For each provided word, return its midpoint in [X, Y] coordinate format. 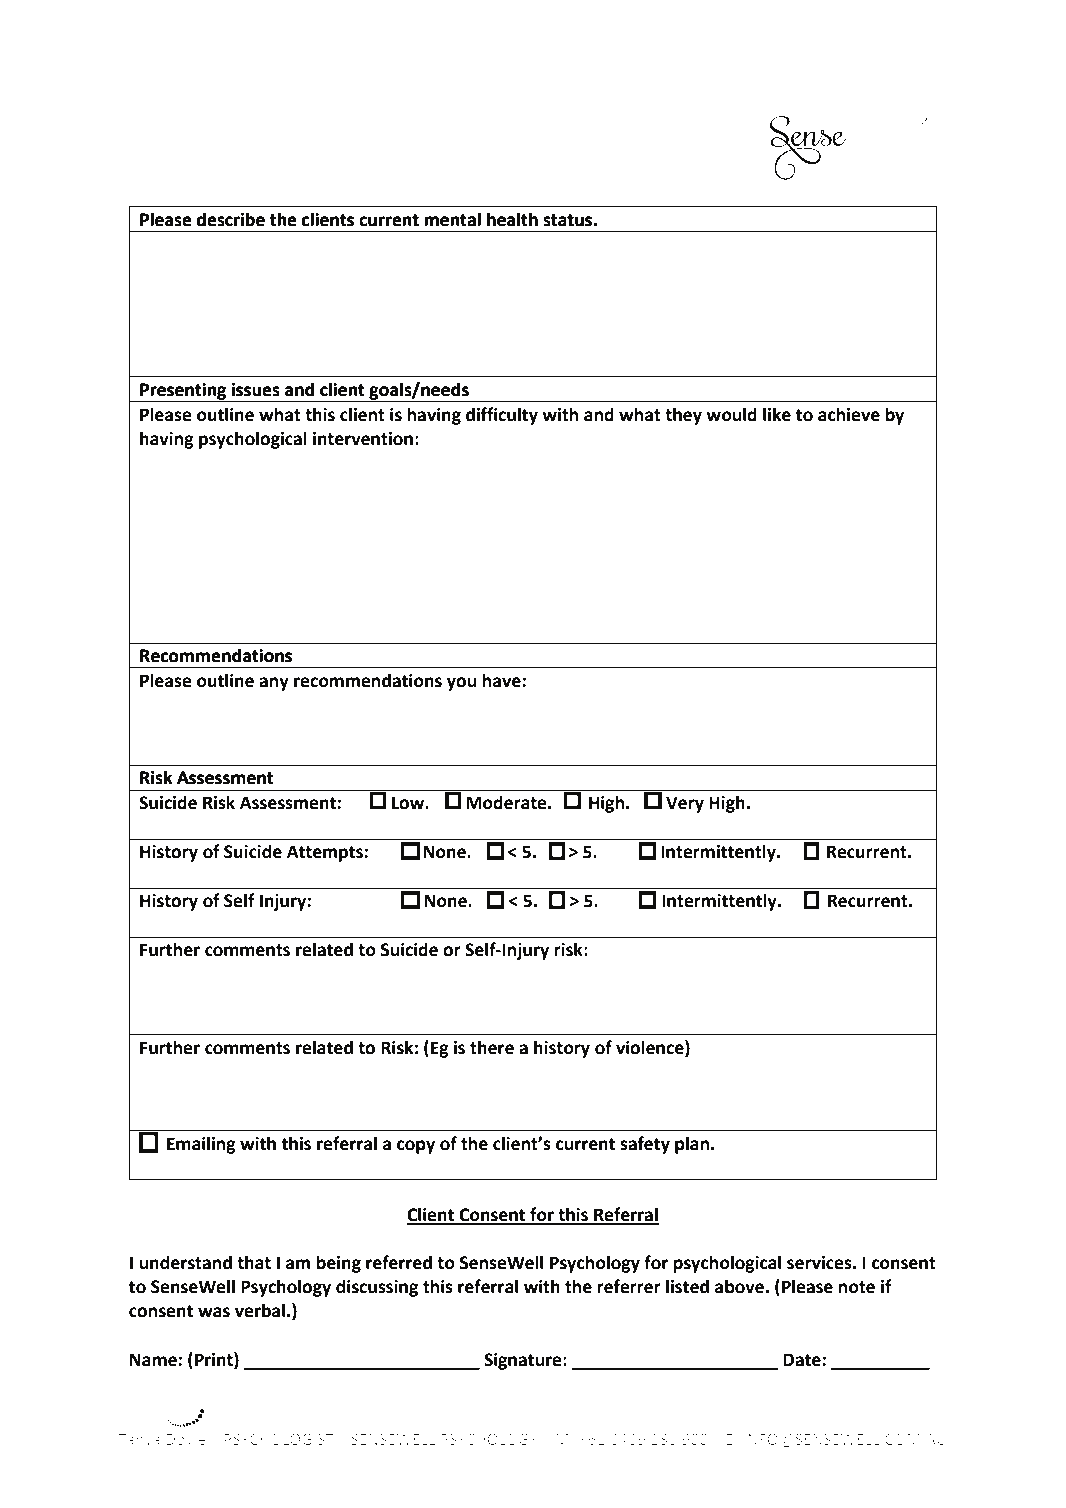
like [777, 414]
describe [231, 219]
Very [685, 804]
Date [803, 1360]
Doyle [186, 1440]
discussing [377, 1288]
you [461, 684]
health [512, 219]
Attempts [326, 853]
